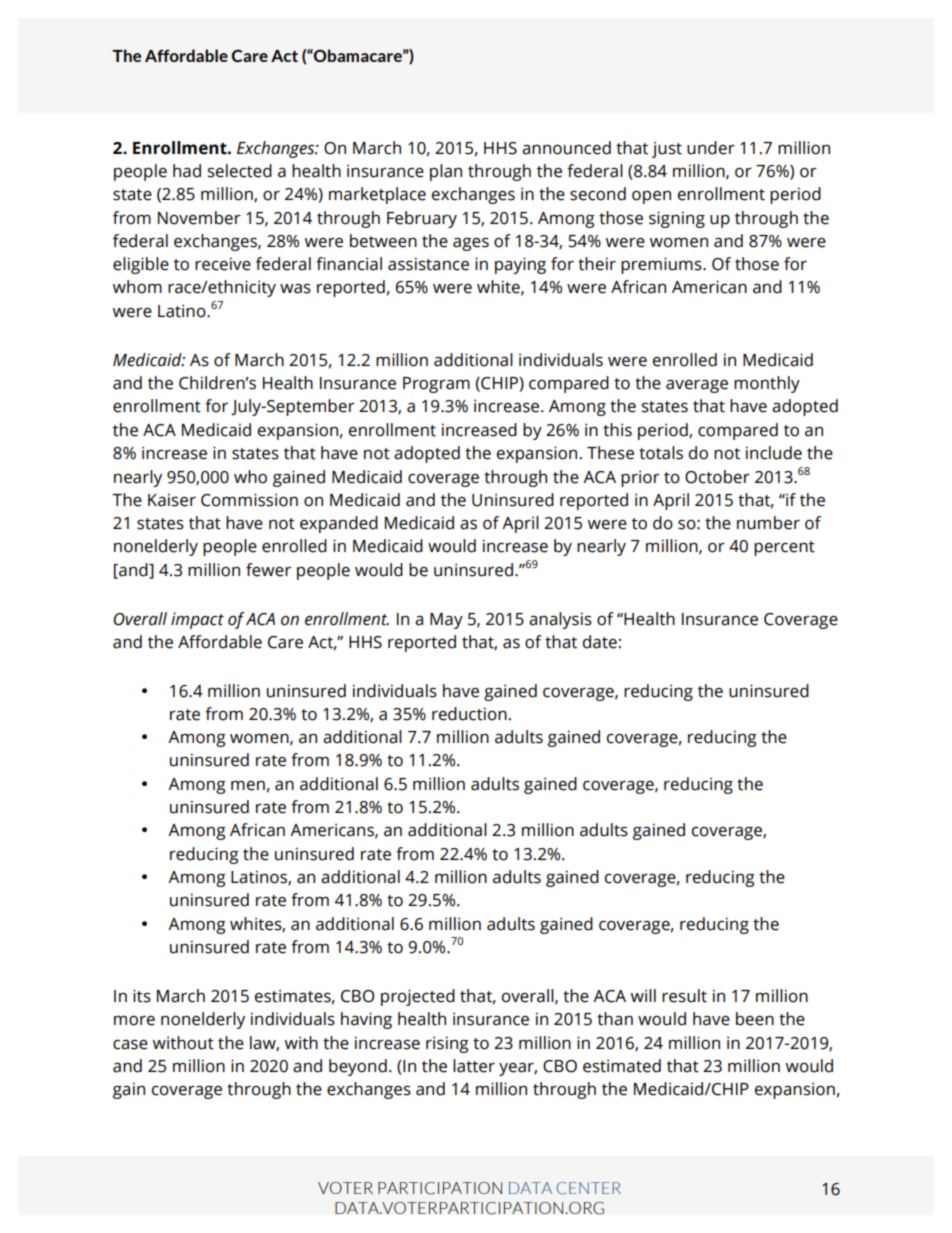 The height and width of the document is (1233, 952). What do you see at coordinates (130, 1045) in the document?
I see `case` at bounding box center [130, 1045].
